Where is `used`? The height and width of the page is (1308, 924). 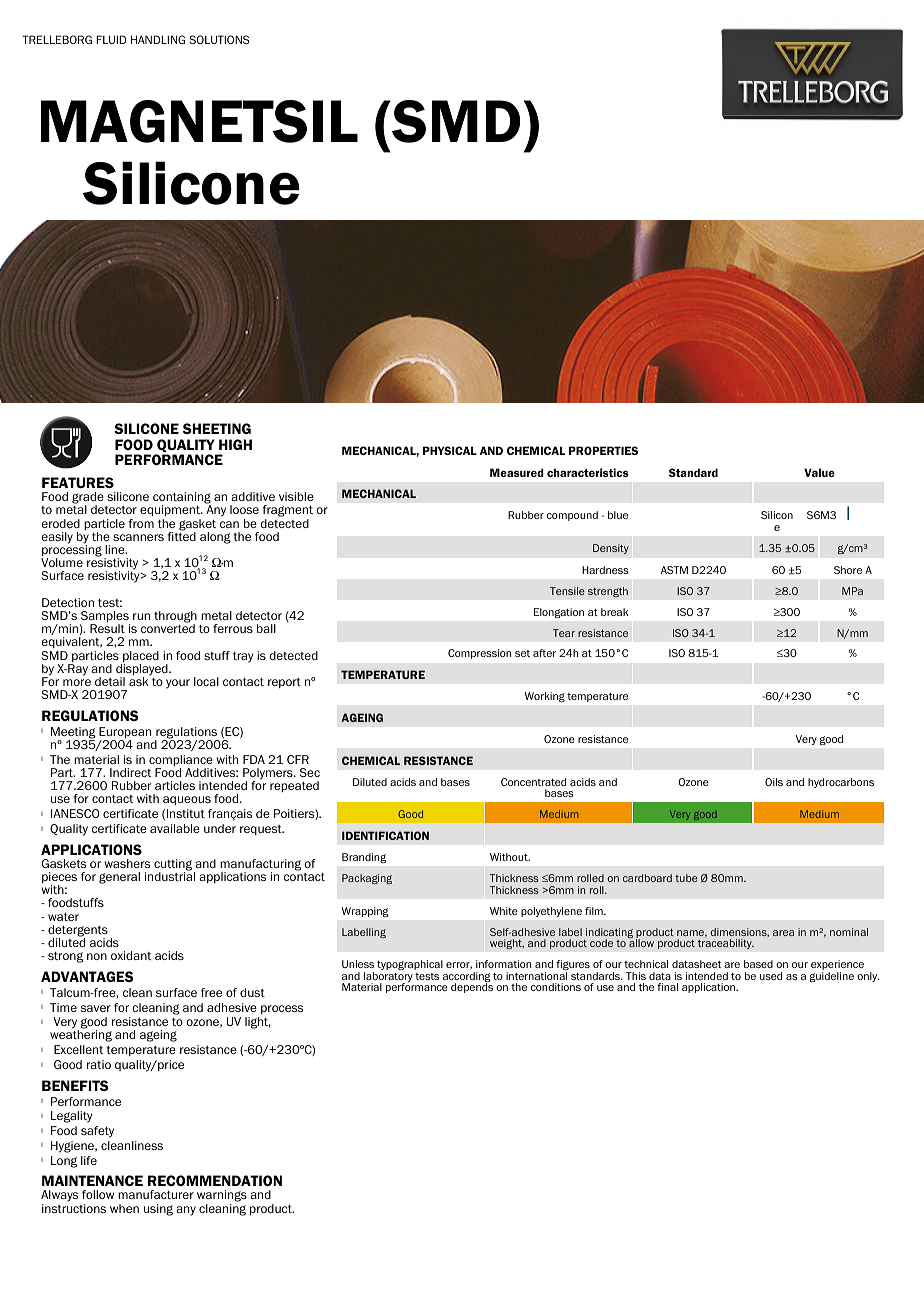 used is located at coordinates (771, 976).
